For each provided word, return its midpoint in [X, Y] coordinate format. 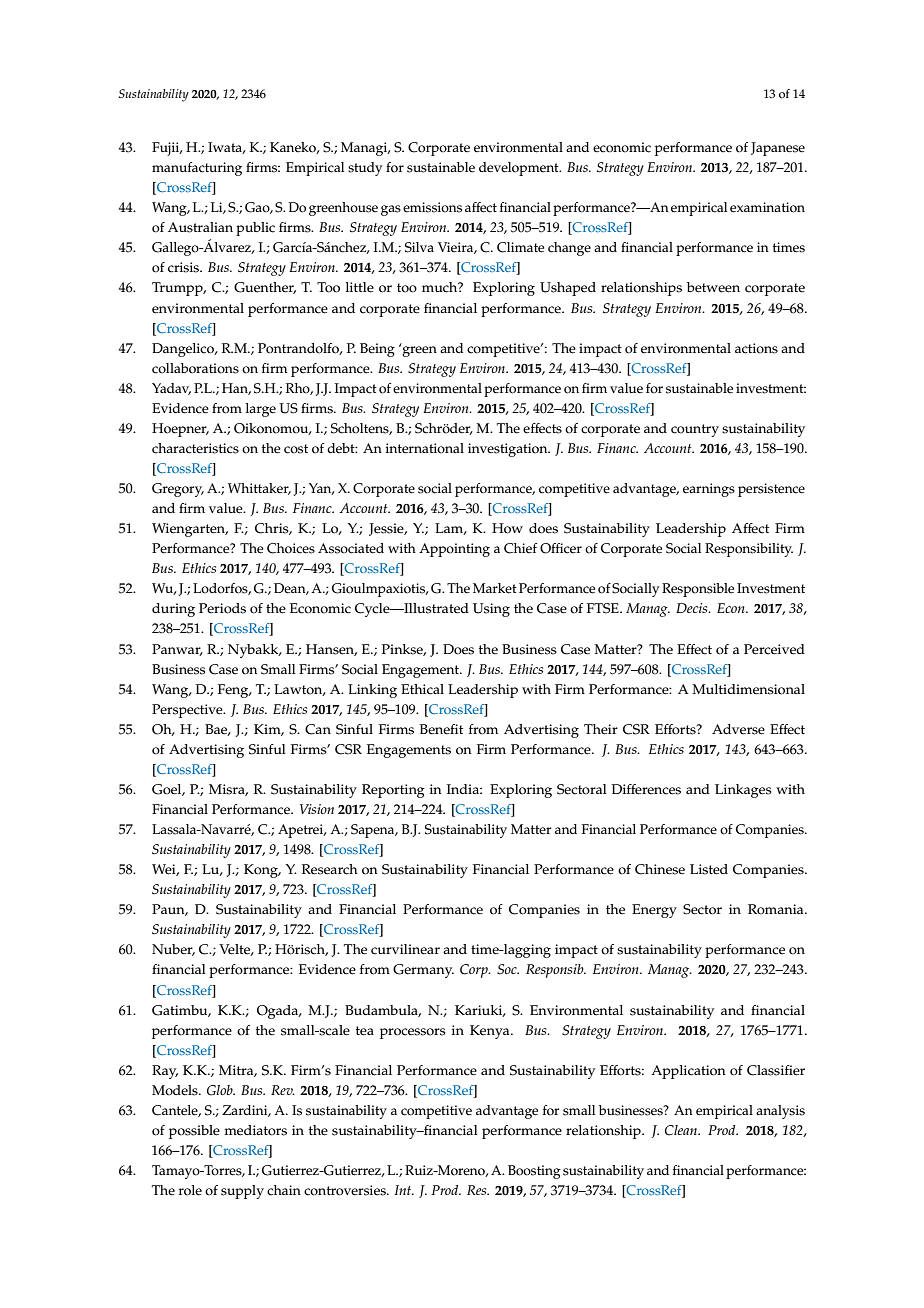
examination [767, 207]
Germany [423, 971]
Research [330, 869]
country [695, 430]
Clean [682, 1130]
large [261, 410]
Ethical [422, 689]
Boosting [534, 1172]
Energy [654, 911]
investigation [509, 450]
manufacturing [197, 169]
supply [242, 1192]
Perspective [188, 711]
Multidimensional [748, 689]
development [520, 169]
